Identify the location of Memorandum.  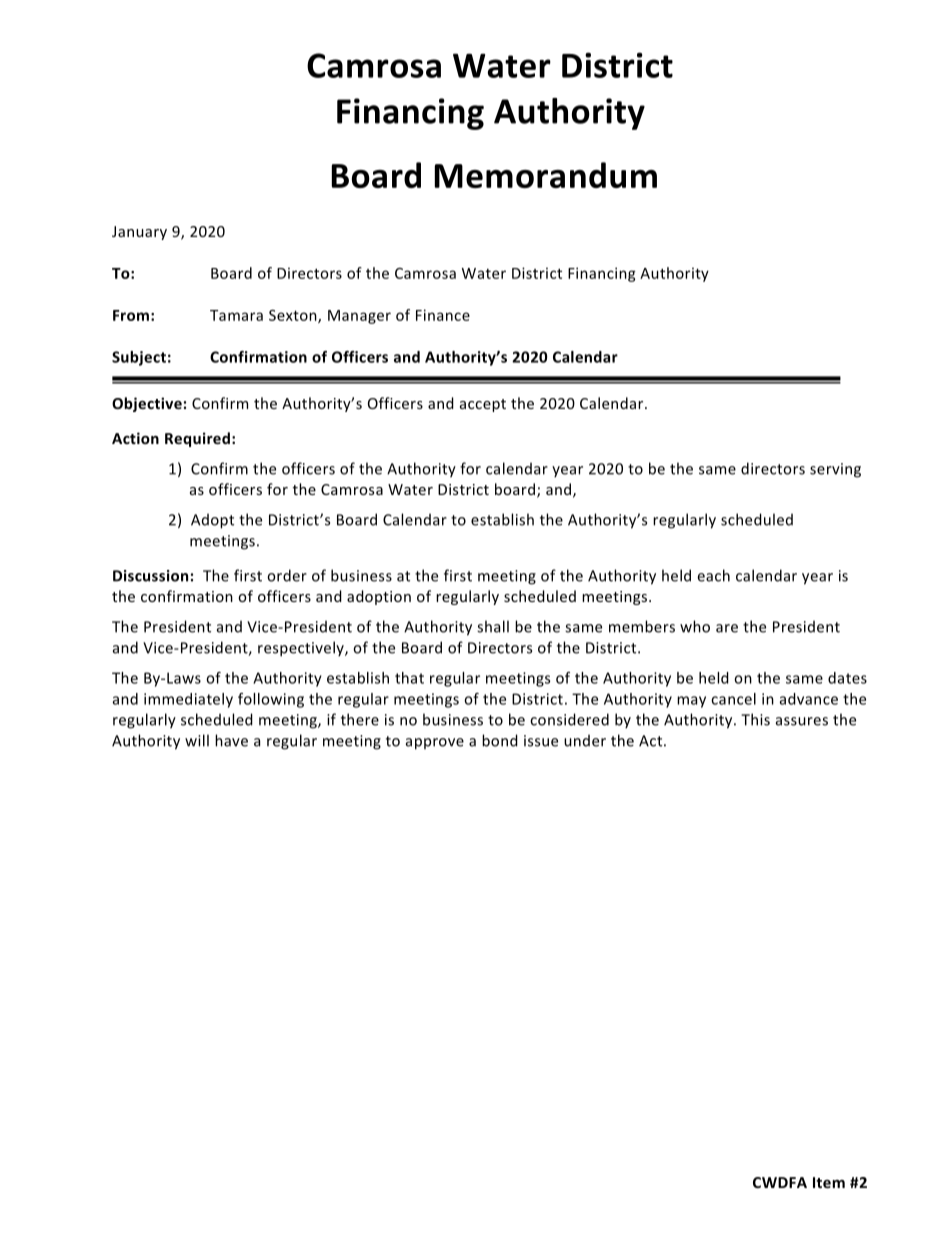
(546, 175).
